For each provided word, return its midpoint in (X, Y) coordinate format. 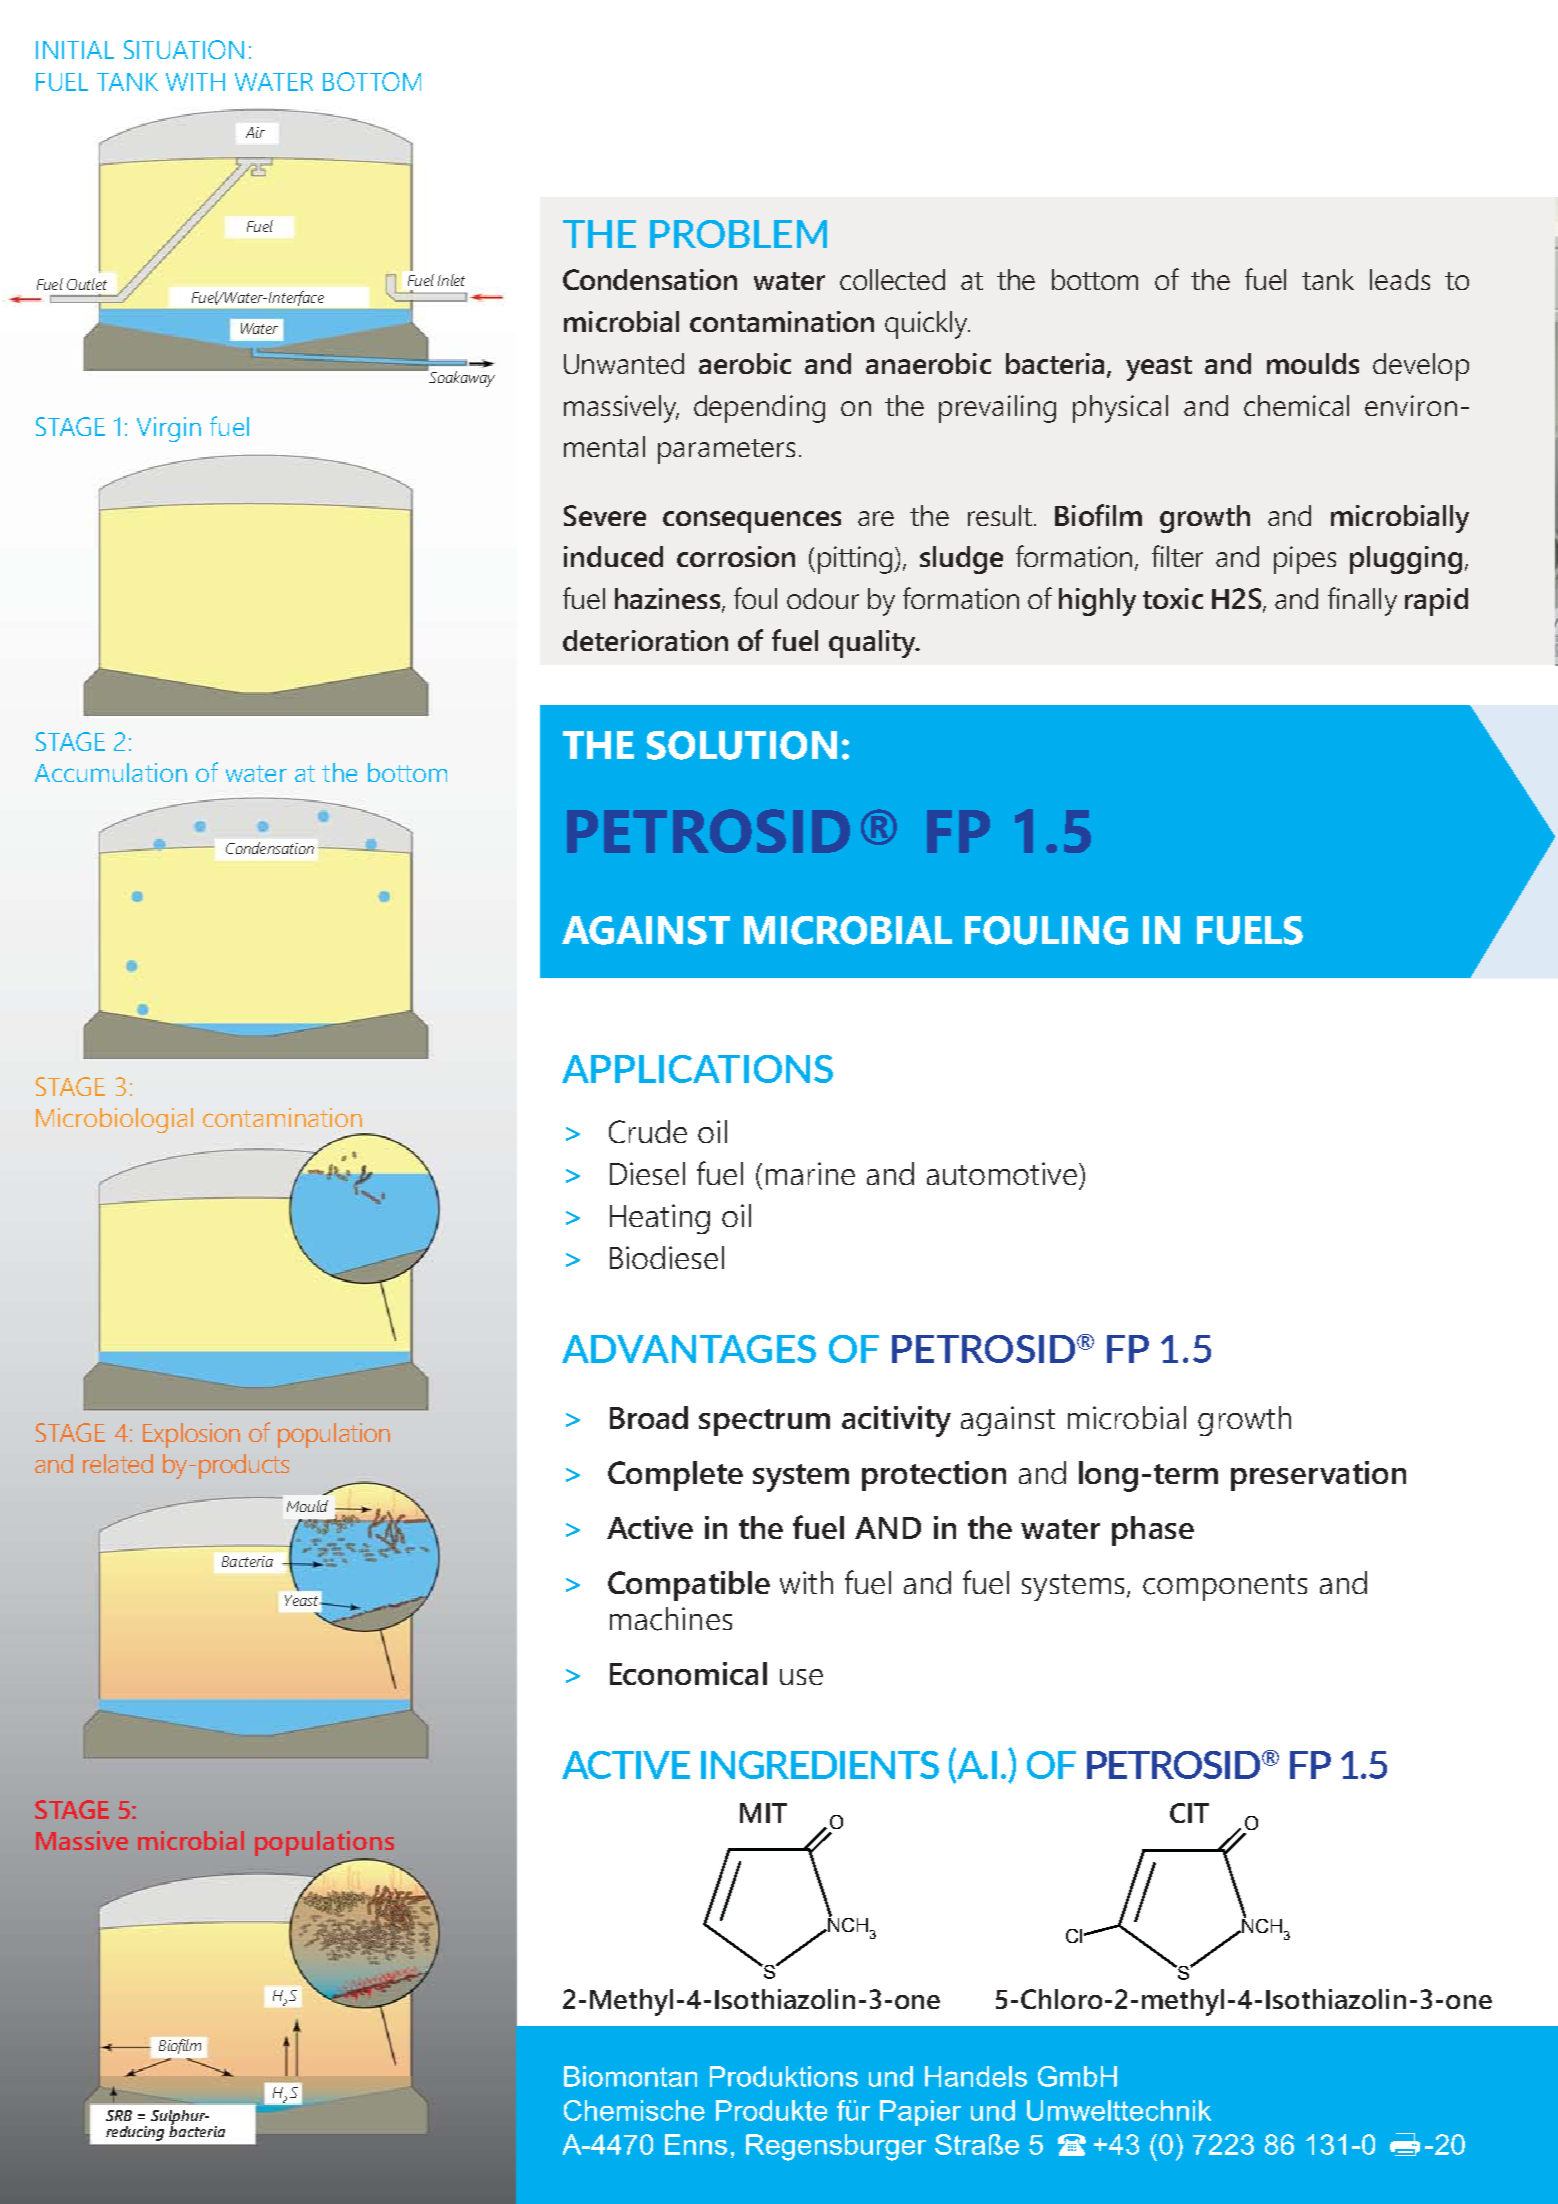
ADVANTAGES (689, 1349)
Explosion (191, 1435)
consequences (752, 522)
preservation (1318, 1476)
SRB (119, 2115)
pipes (1305, 560)
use (801, 1677)
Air (255, 132)
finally (1362, 601)
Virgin (169, 429)
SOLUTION (742, 745)
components (1225, 1587)
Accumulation (111, 772)
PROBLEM (738, 234)
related (118, 1463)
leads (1400, 279)
